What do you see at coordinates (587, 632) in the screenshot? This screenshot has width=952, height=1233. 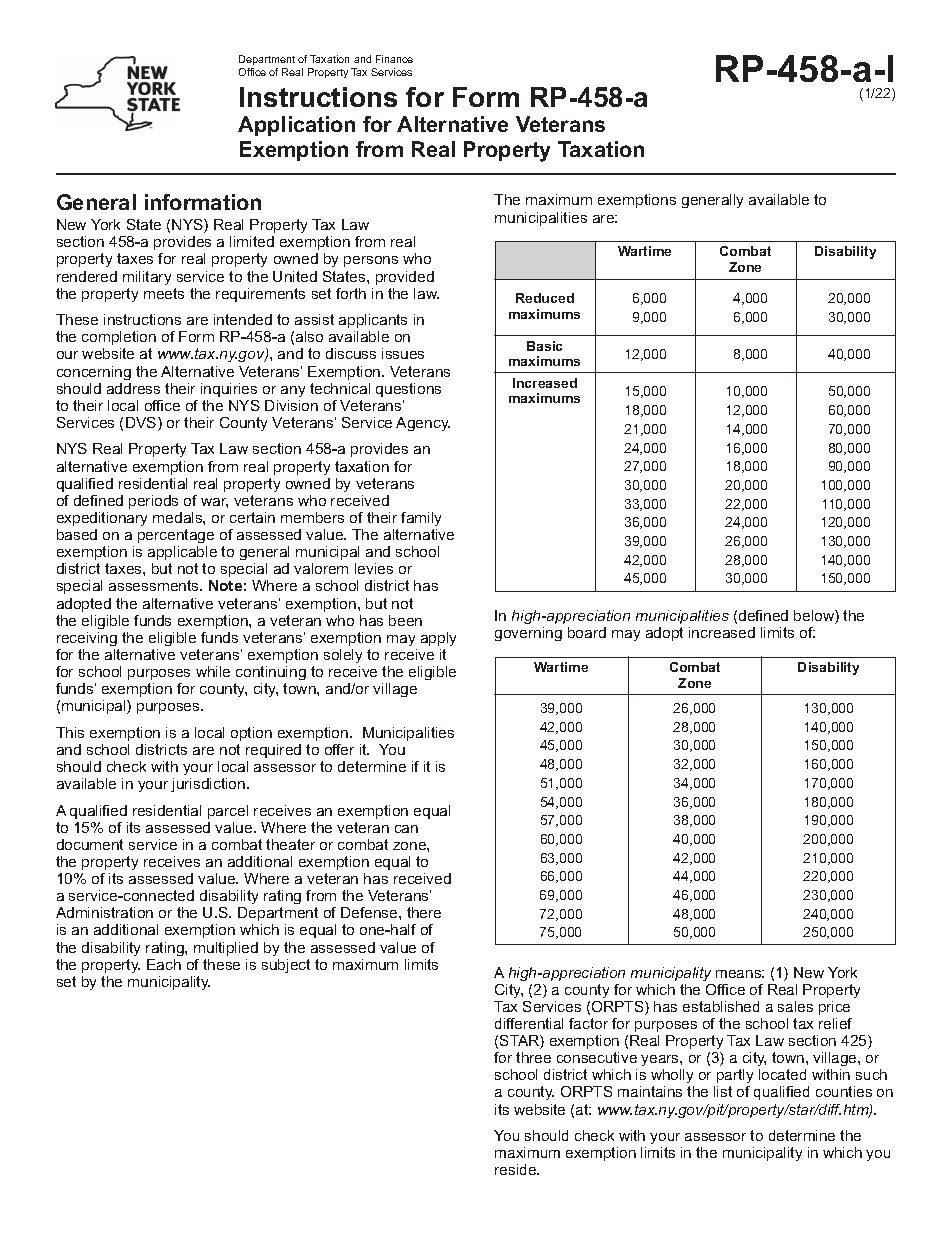 I see `board` at bounding box center [587, 632].
